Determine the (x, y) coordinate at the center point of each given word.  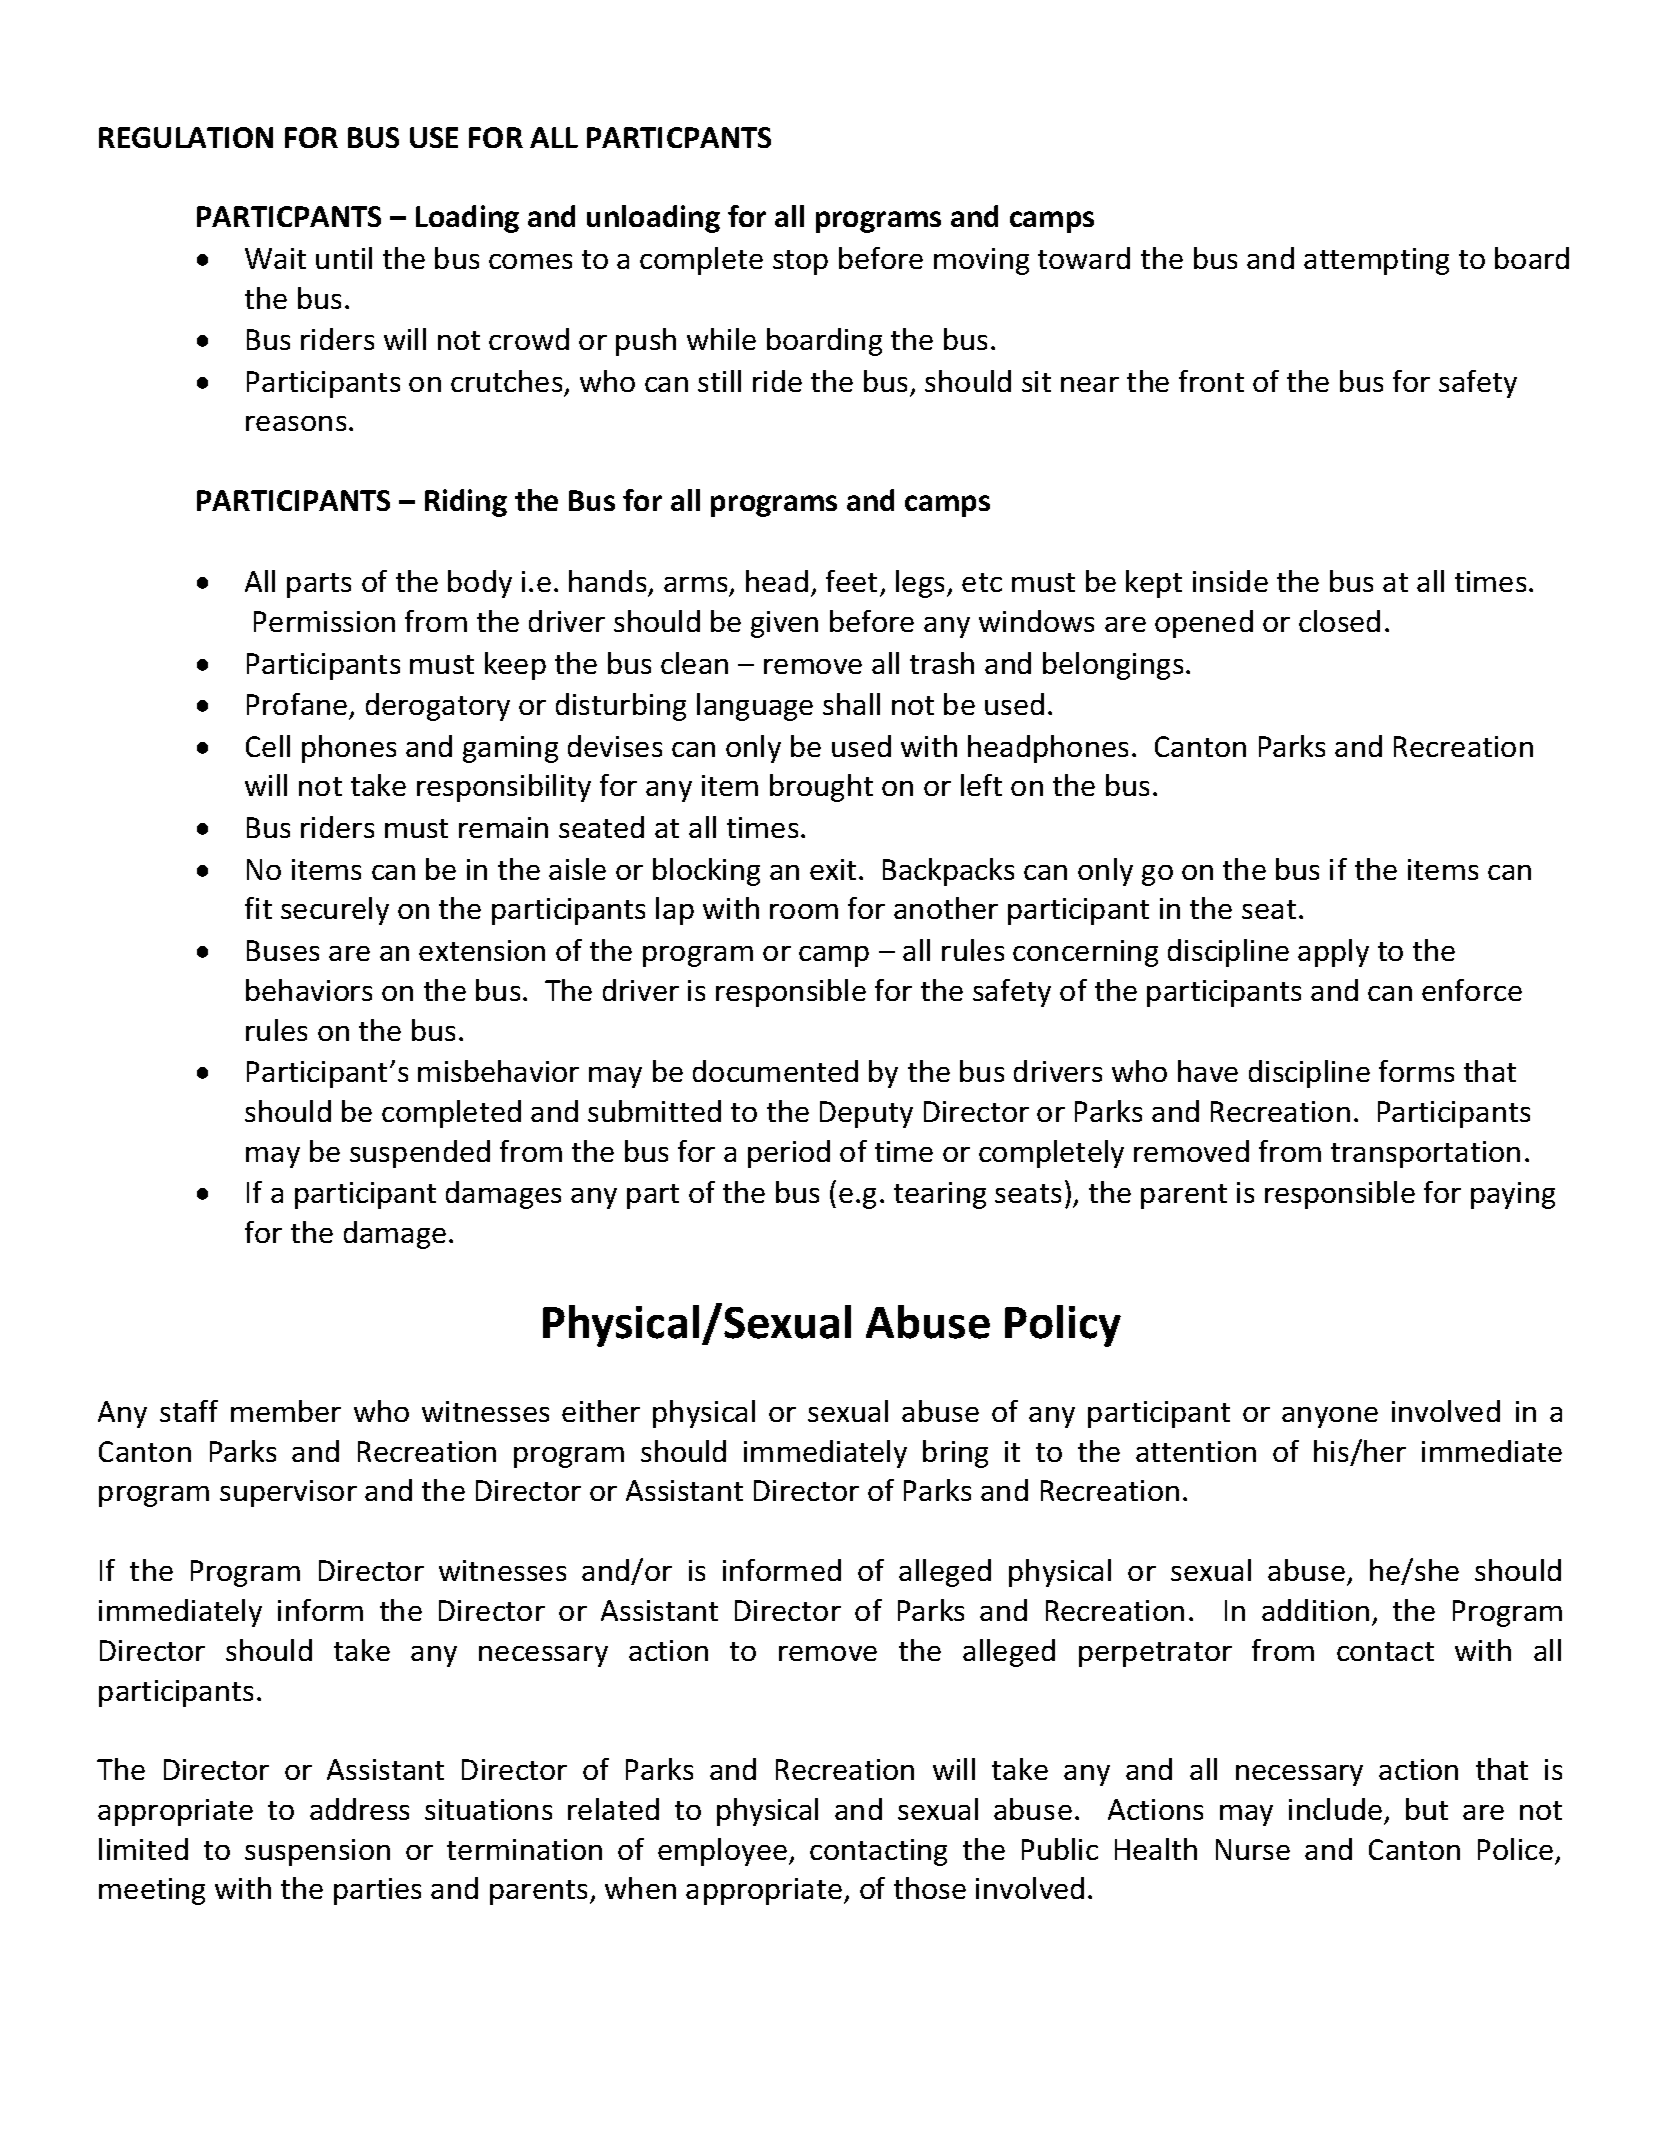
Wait (275, 258)
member (286, 1411)
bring (955, 1454)
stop (800, 262)
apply (1333, 953)
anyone (1330, 1417)
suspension (317, 1852)
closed (1339, 621)
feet (851, 581)
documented (775, 1071)
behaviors (309, 990)
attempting (1376, 261)
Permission (324, 621)
